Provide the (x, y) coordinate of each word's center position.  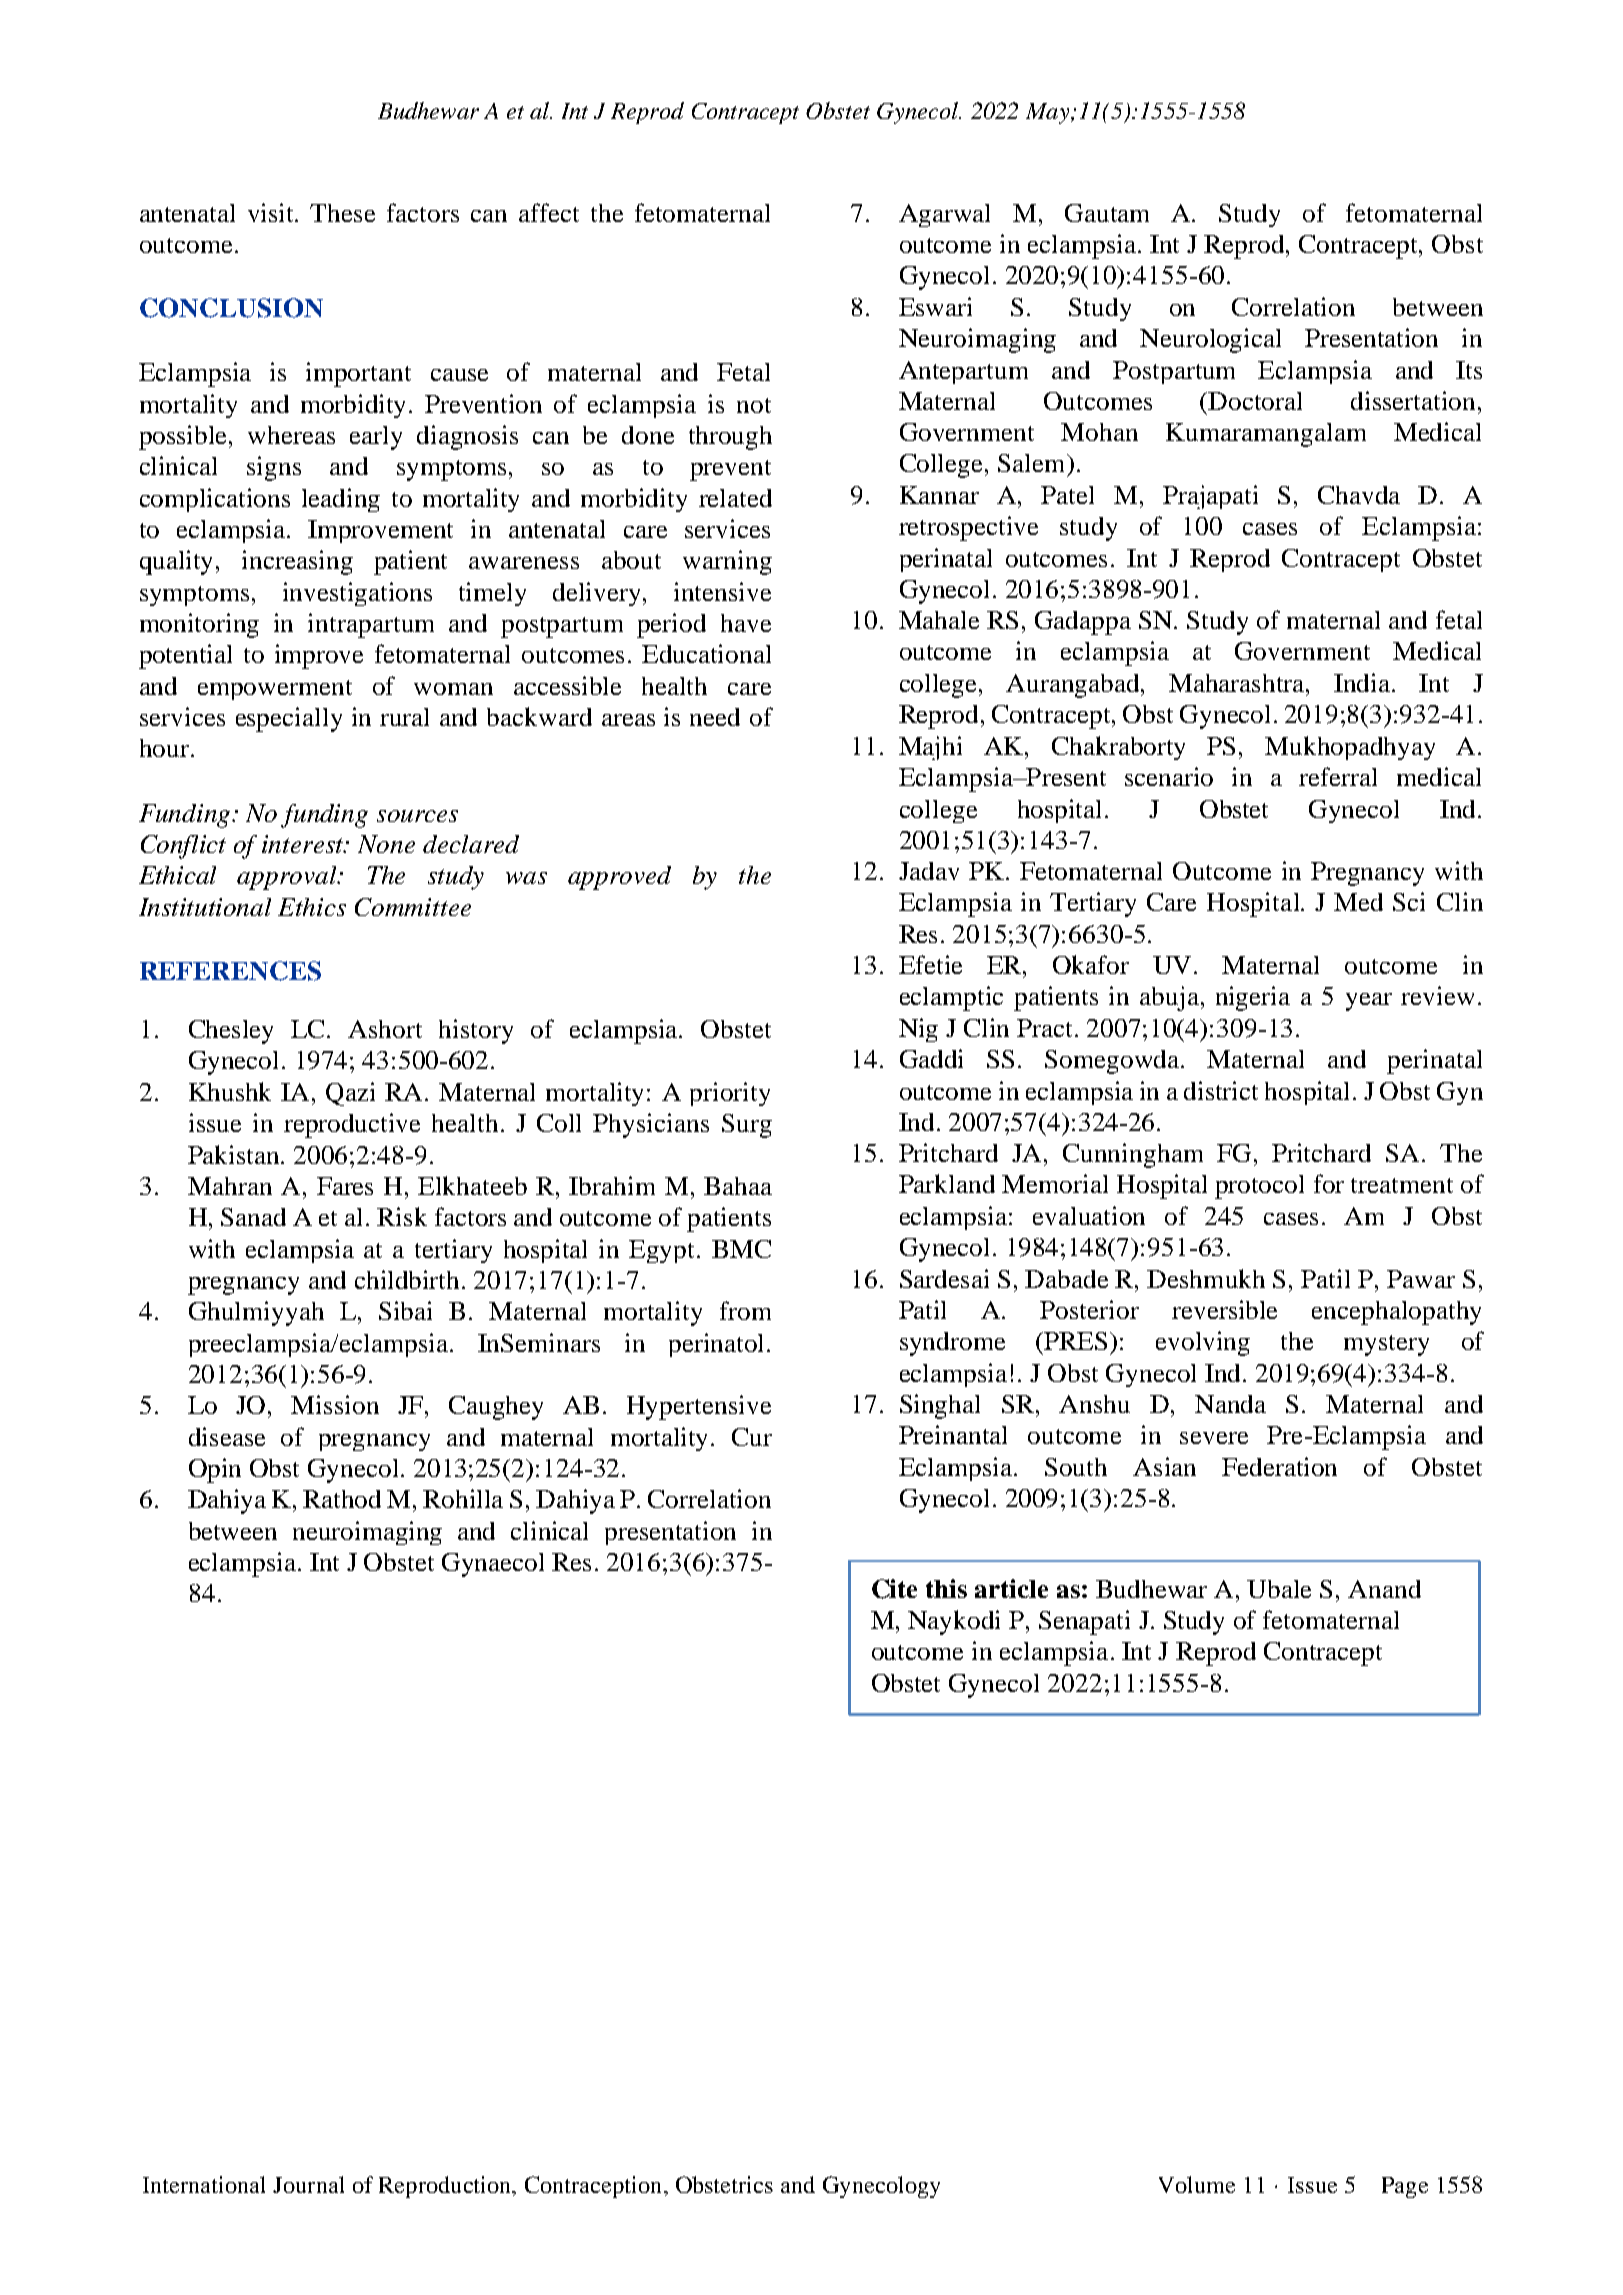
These (342, 213)
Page (1405, 2187)
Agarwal (944, 215)
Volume (1197, 2184)
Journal (308, 2184)
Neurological (1210, 340)
